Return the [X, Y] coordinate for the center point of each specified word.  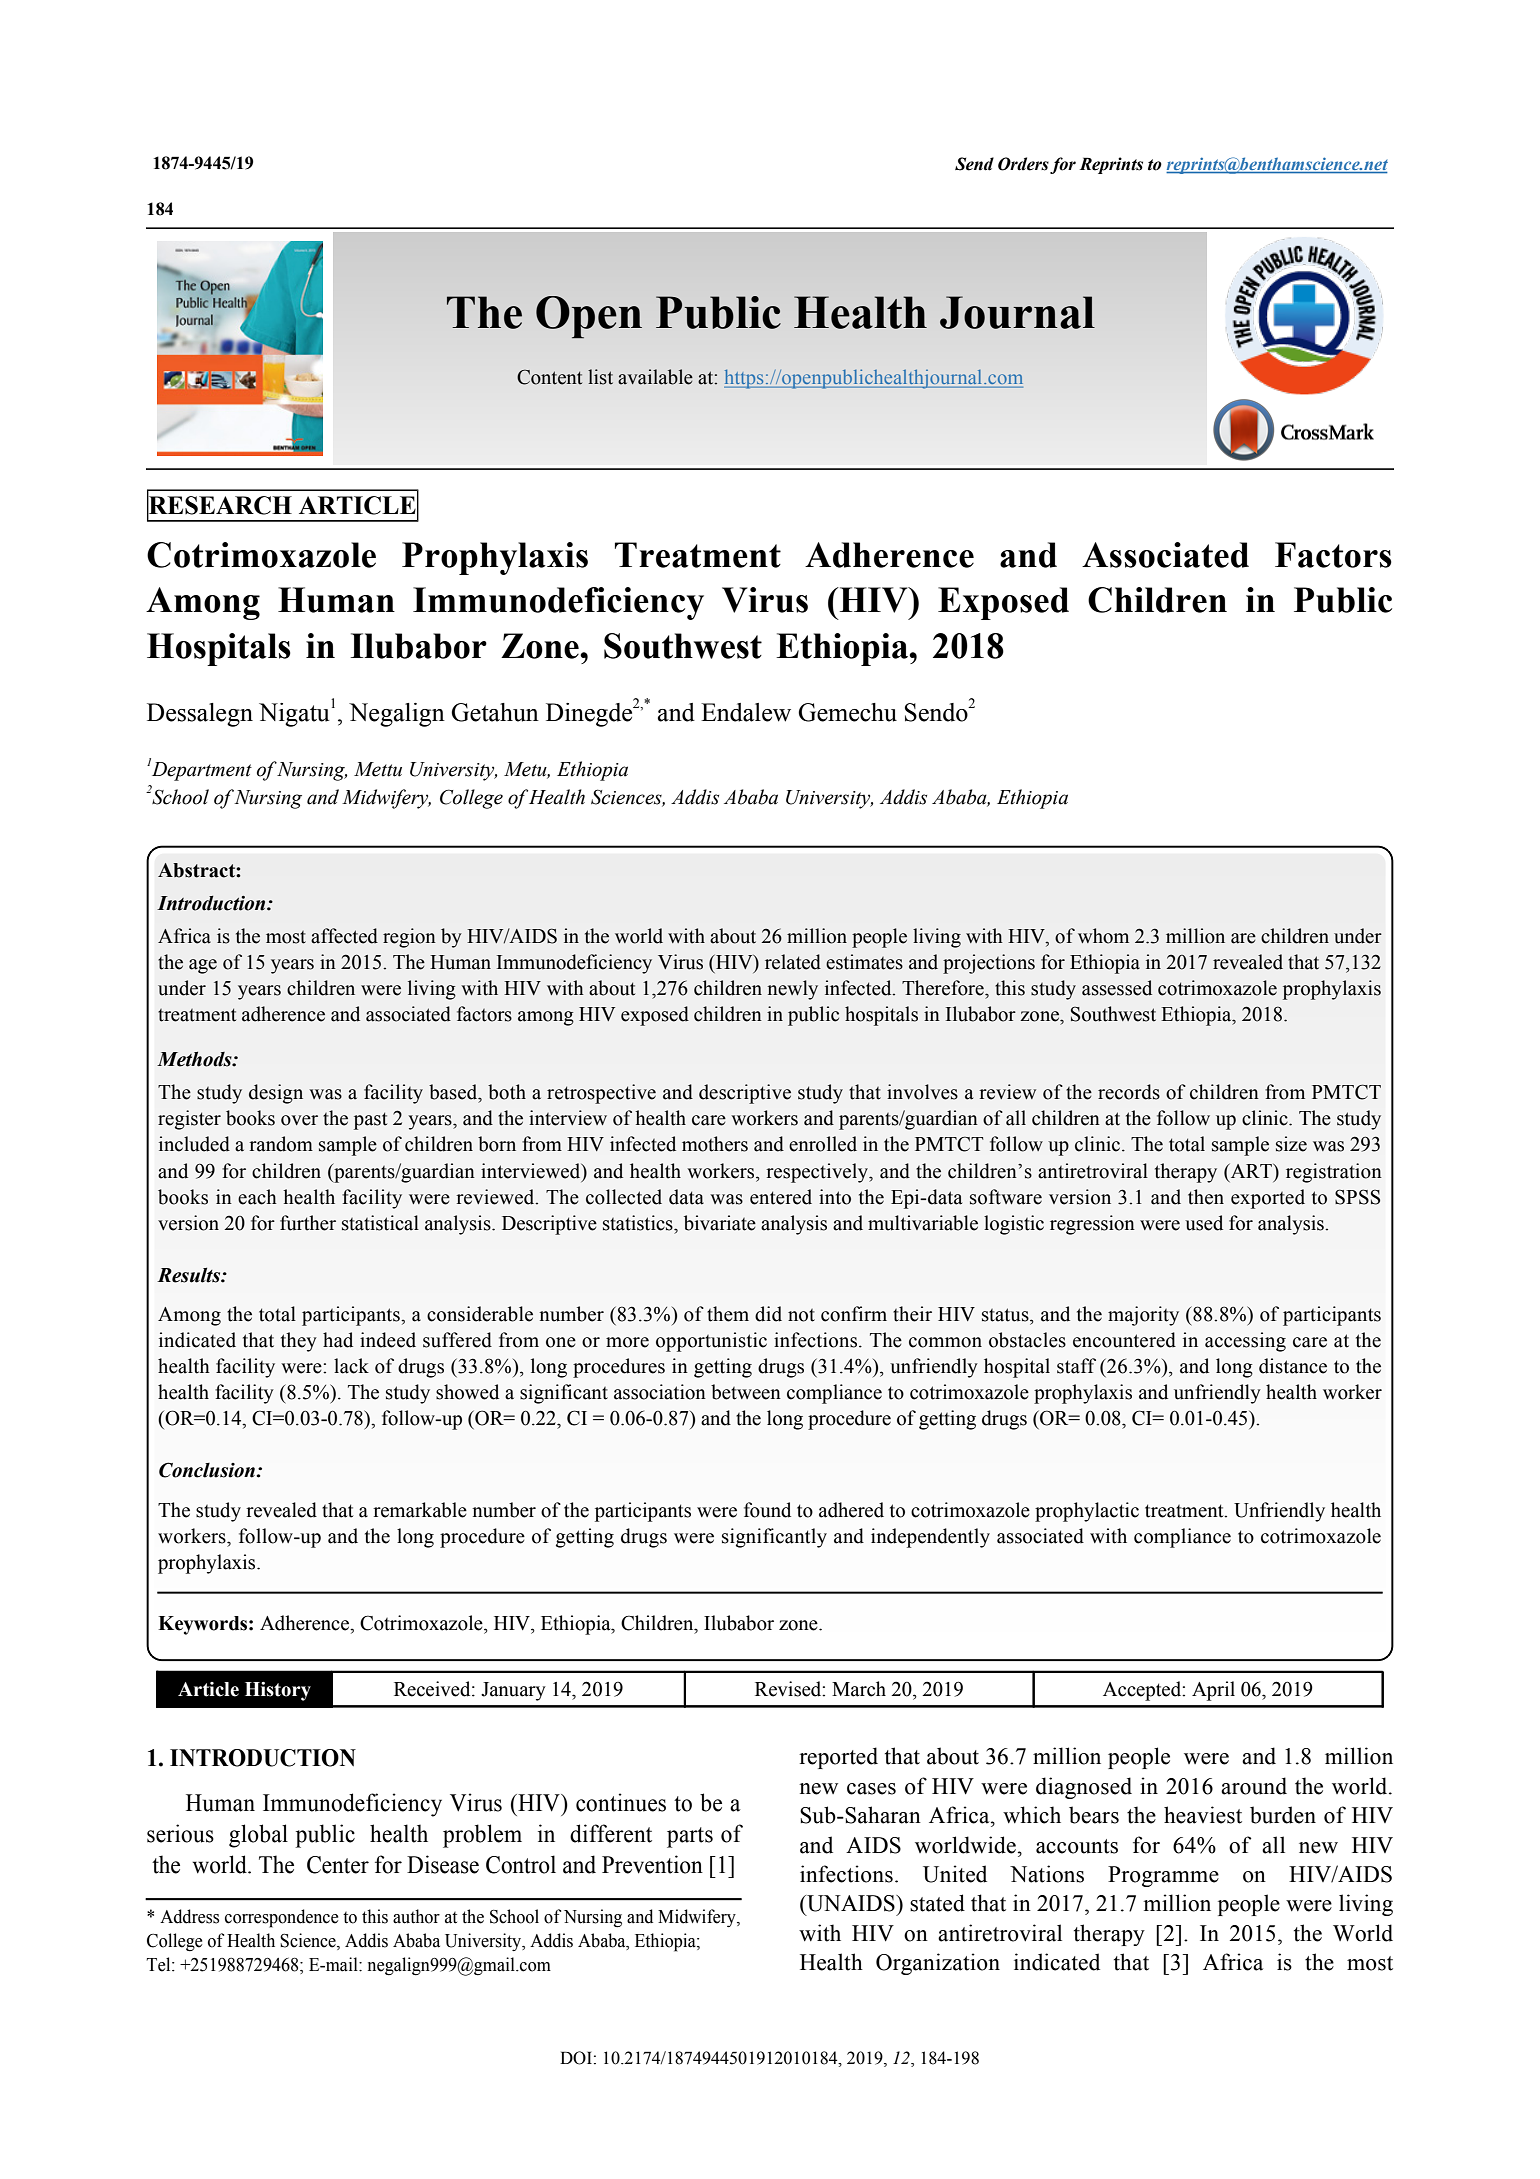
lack [351, 1366]
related [793, 962]
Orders [1023, 164]
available [655, 377]
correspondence [282, 1918]
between [746, 1392]
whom [1103, 936]
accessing [1245, 1342]
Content [549, 377]
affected [344, 936]
